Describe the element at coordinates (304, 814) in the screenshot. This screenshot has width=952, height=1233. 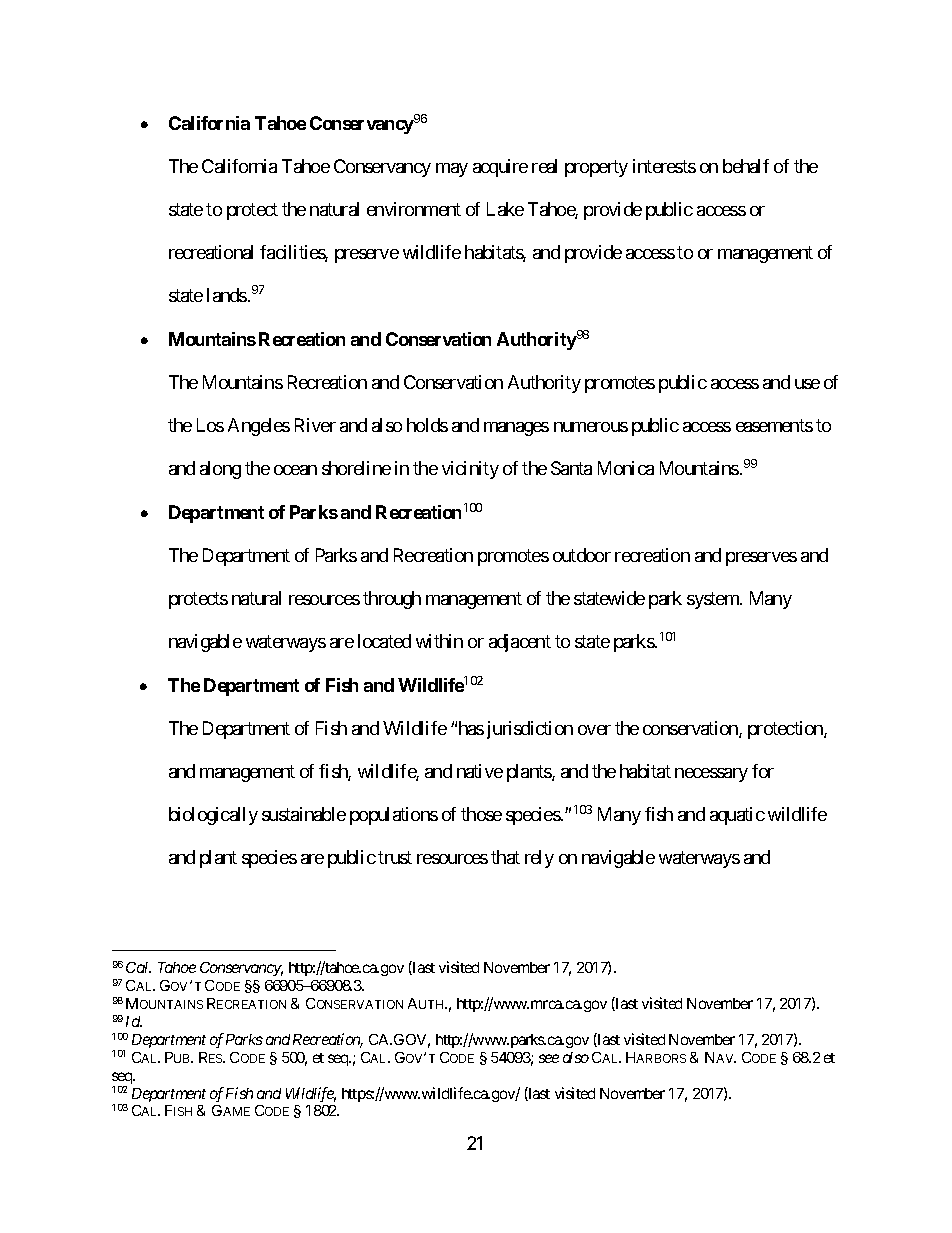
I see `sustainable` at that location.
